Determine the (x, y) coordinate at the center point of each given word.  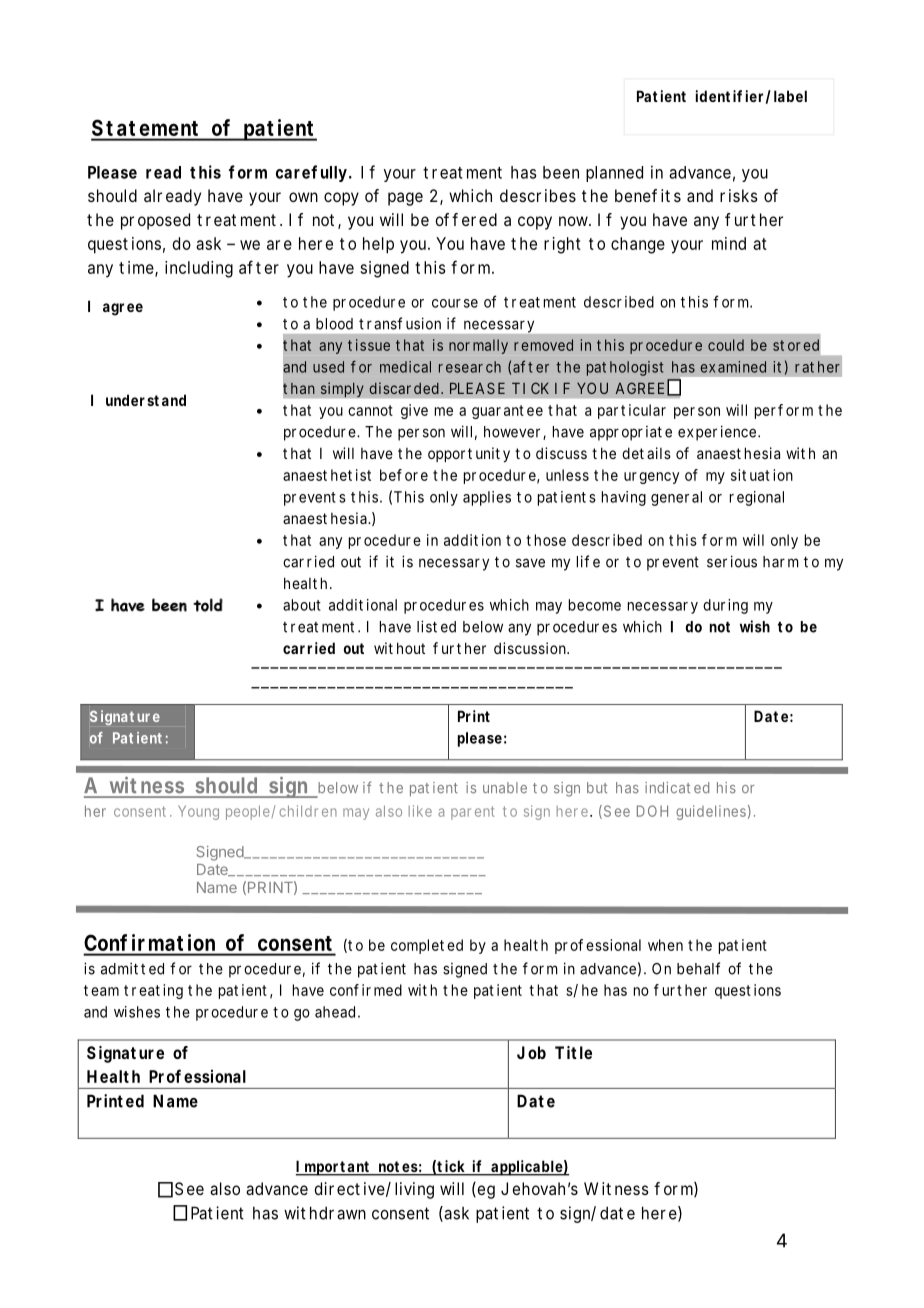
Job (531, 1052)
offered (466, 219)
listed (436, 626)
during (725, 606)
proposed (155, 221)
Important (333, 1168)
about (302, 605)
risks (739, 195)
